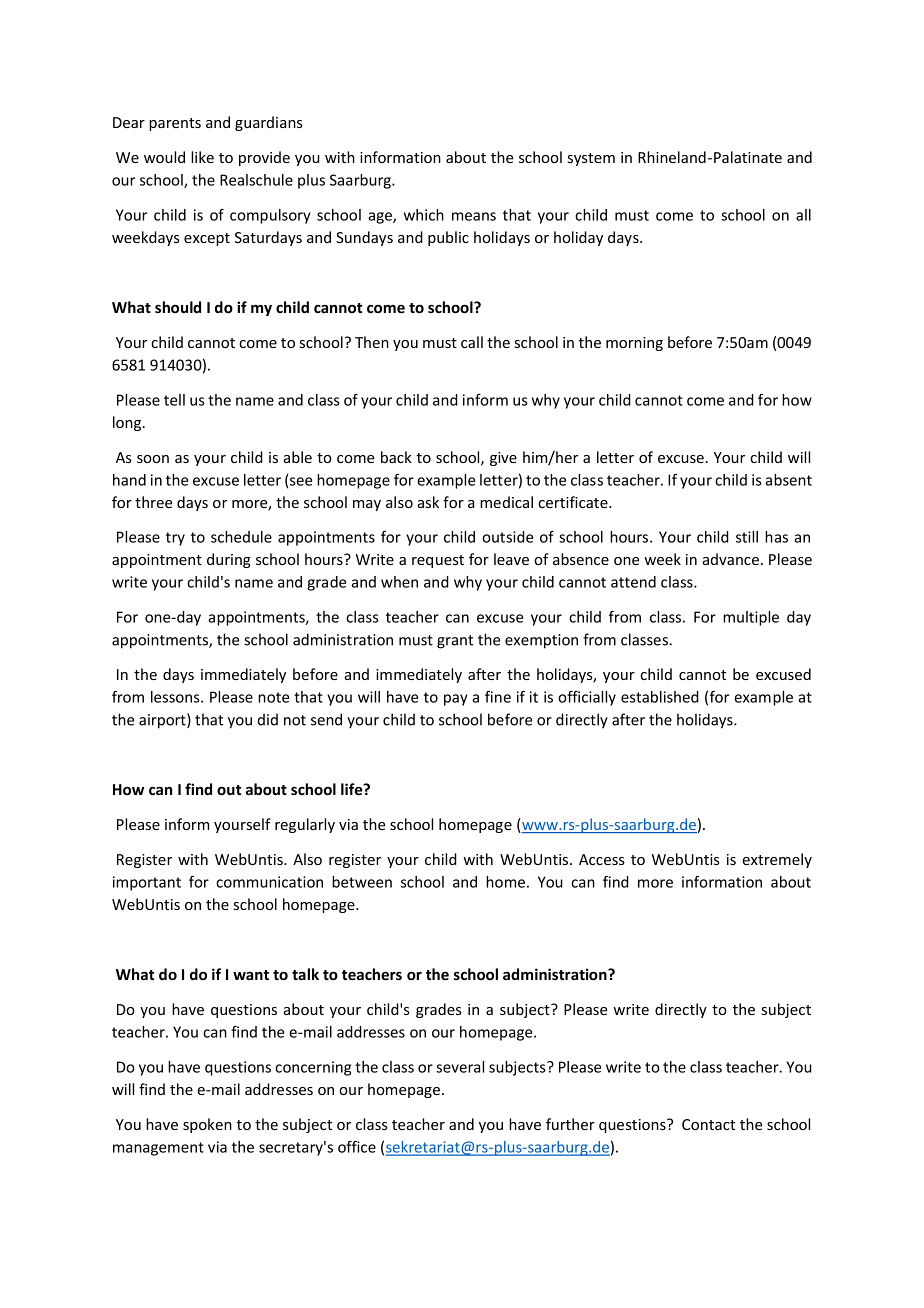 The width and height of the document is (924, 1308). I want to click on means, so click(474, 216).
